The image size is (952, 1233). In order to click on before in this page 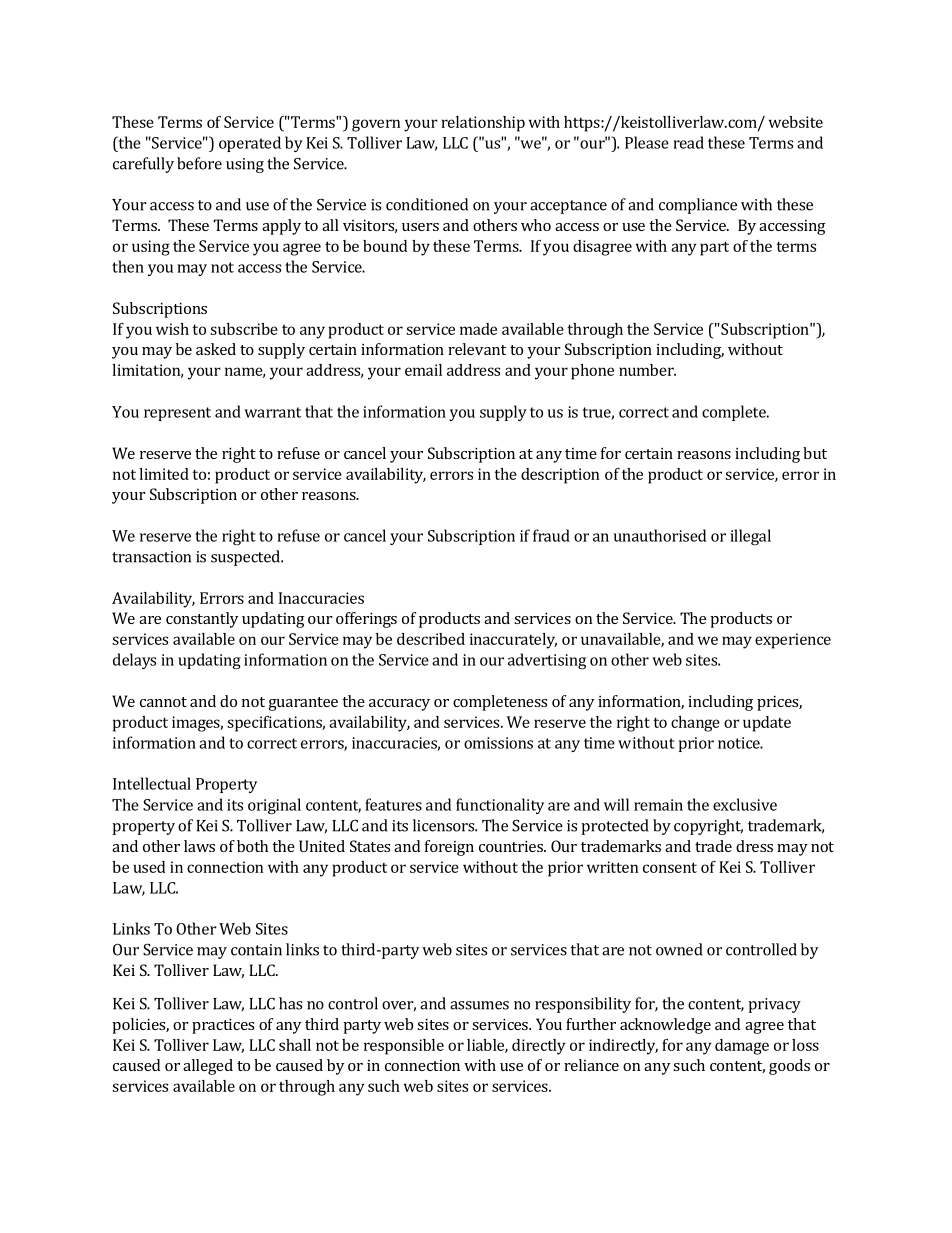, I will do `click(199, 163)`.
